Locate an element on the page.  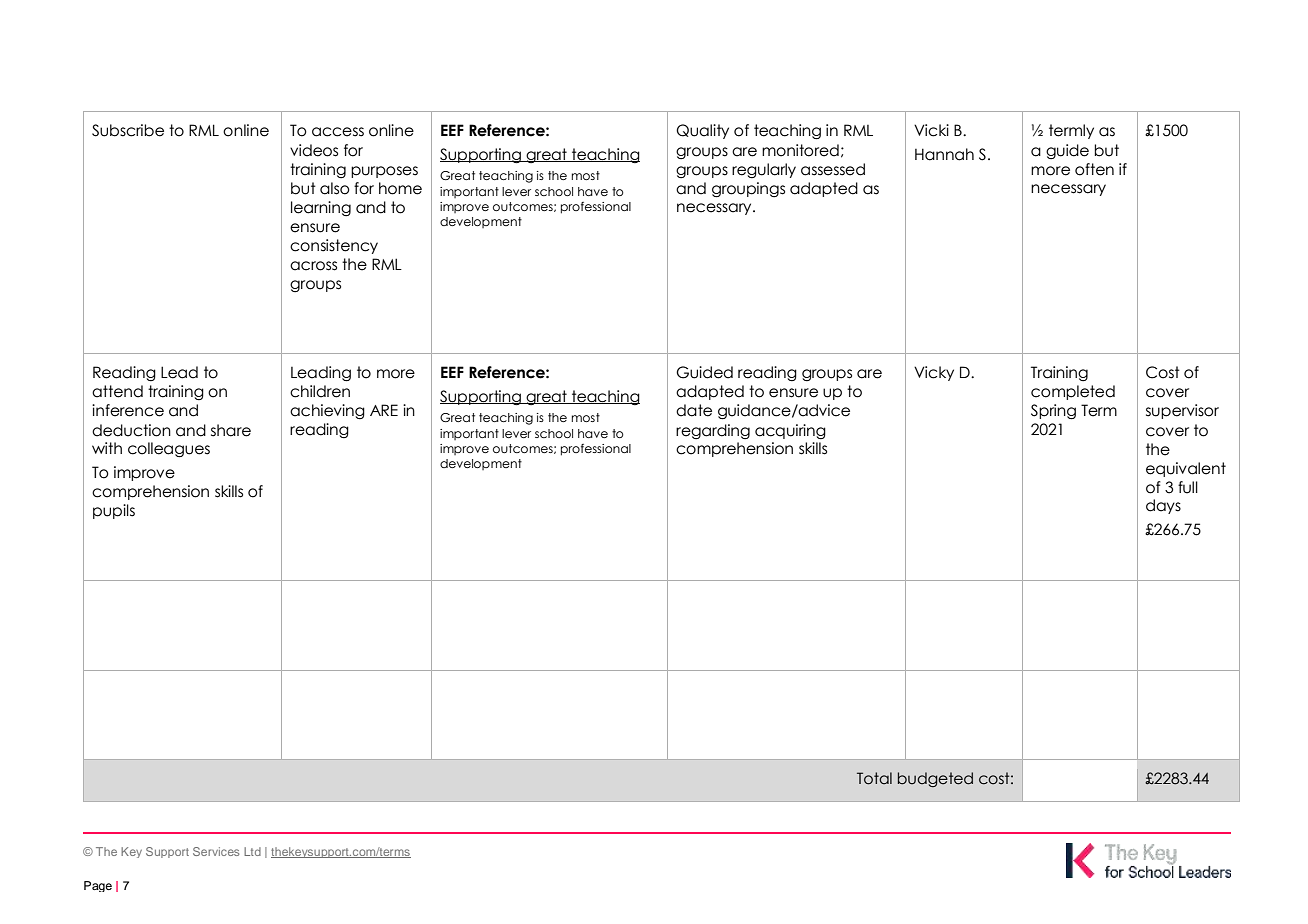
Quality is located at coordinates (702, 131).
